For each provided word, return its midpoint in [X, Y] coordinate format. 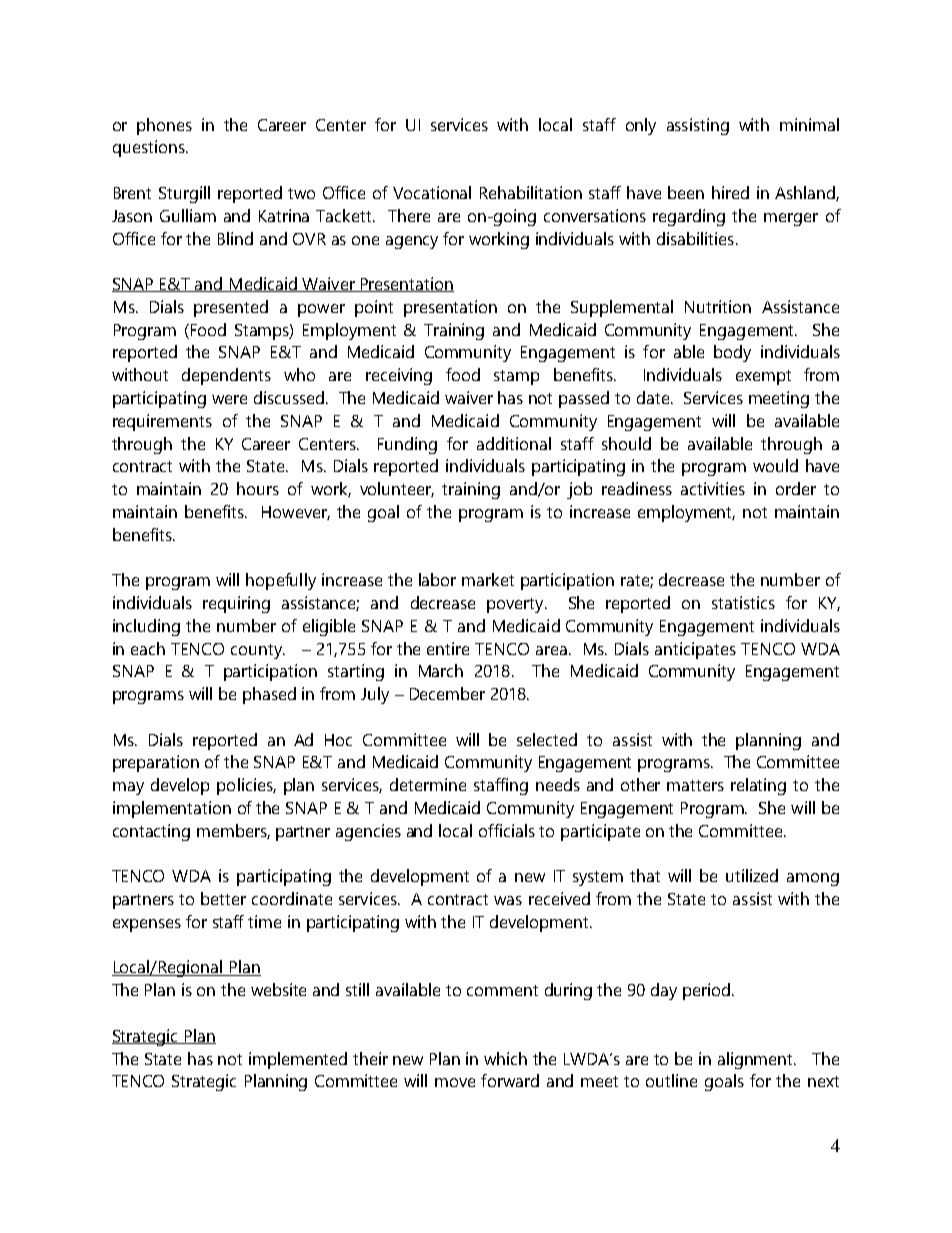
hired [730, 192]
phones [164, 126]
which [505, 1058]
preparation [156, 763]
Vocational [432, 192]
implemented [298, 1060]
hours [258, 488]
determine [428, 784]
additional [514, 443]
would [775, 465]
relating [758, 786]
